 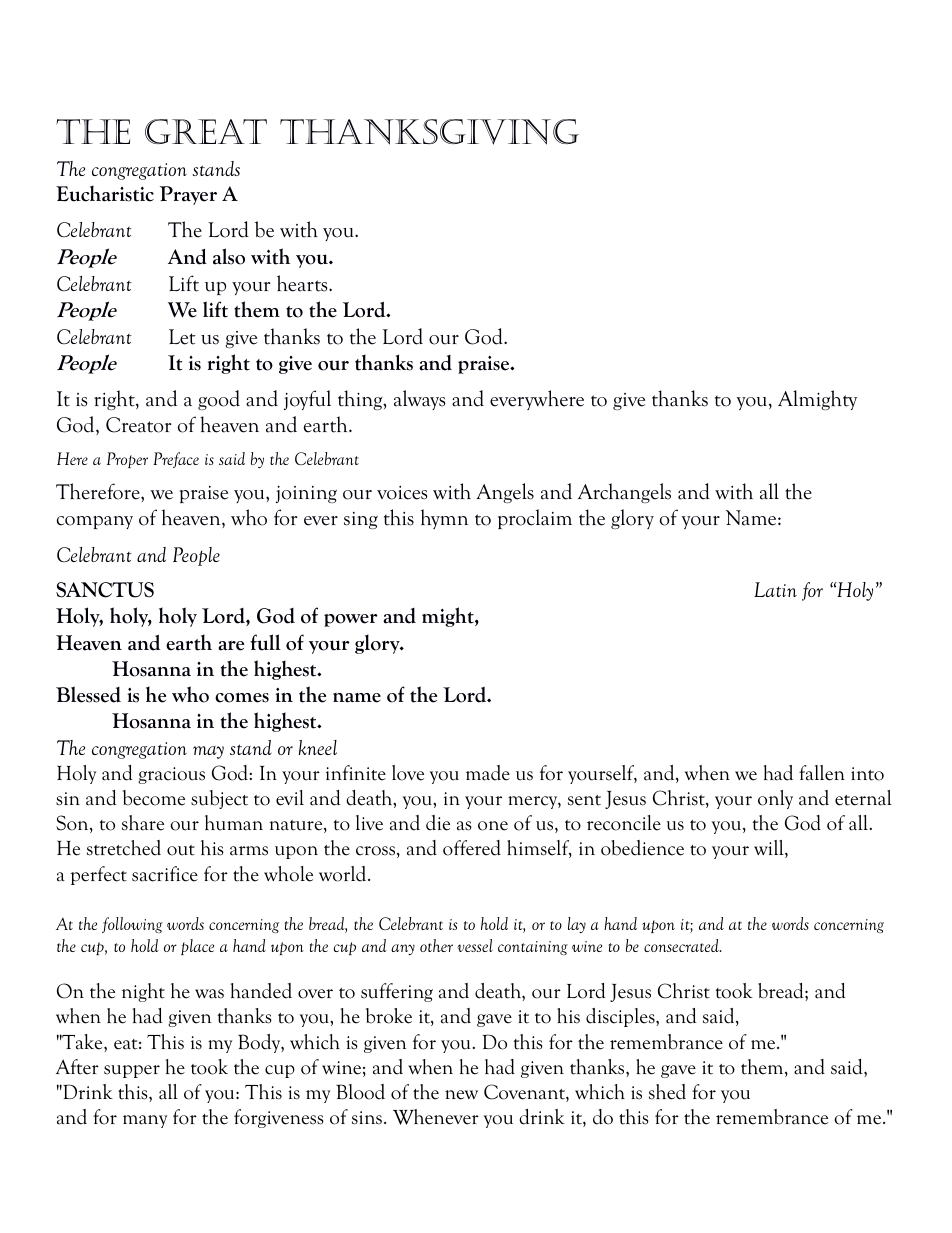 I want to click on hearts, so click(x=303, y=283).
